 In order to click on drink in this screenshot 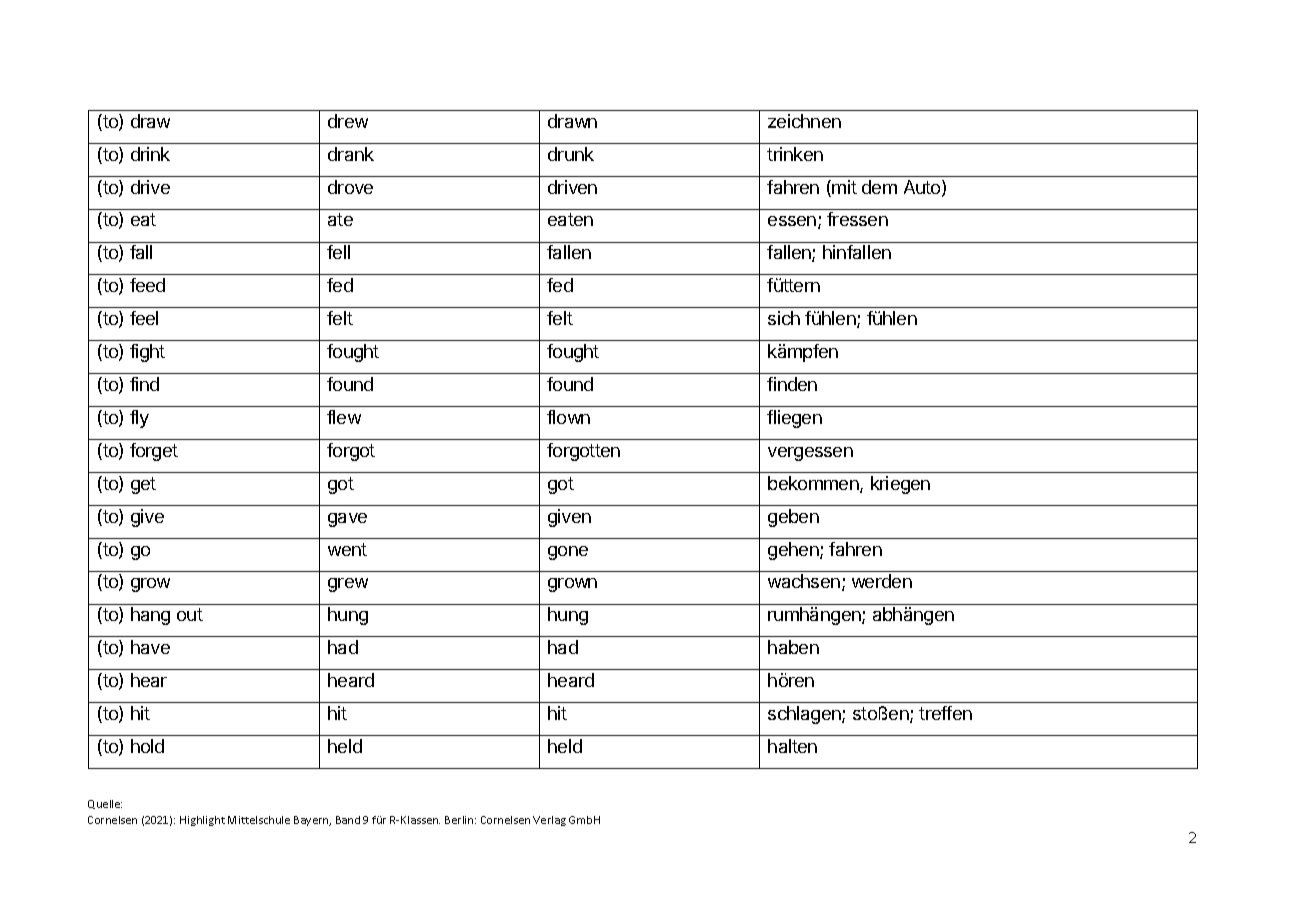, I will do `click(150, 154)`.
